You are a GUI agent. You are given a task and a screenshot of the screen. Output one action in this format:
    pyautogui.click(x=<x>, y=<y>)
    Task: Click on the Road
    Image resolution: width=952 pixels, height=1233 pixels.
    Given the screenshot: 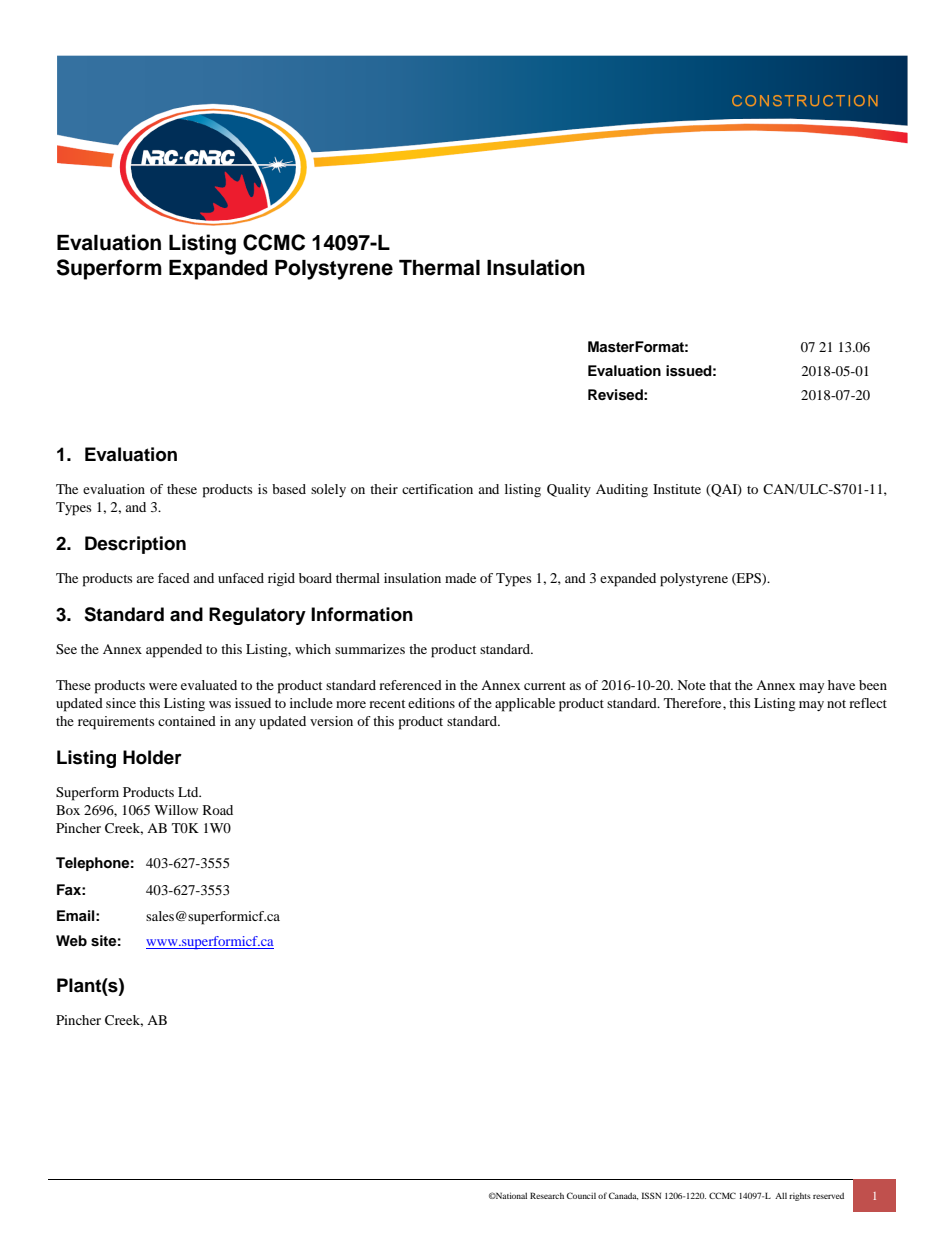 What is the action you would take?
    pyautogui.click(x=218, y=810)
